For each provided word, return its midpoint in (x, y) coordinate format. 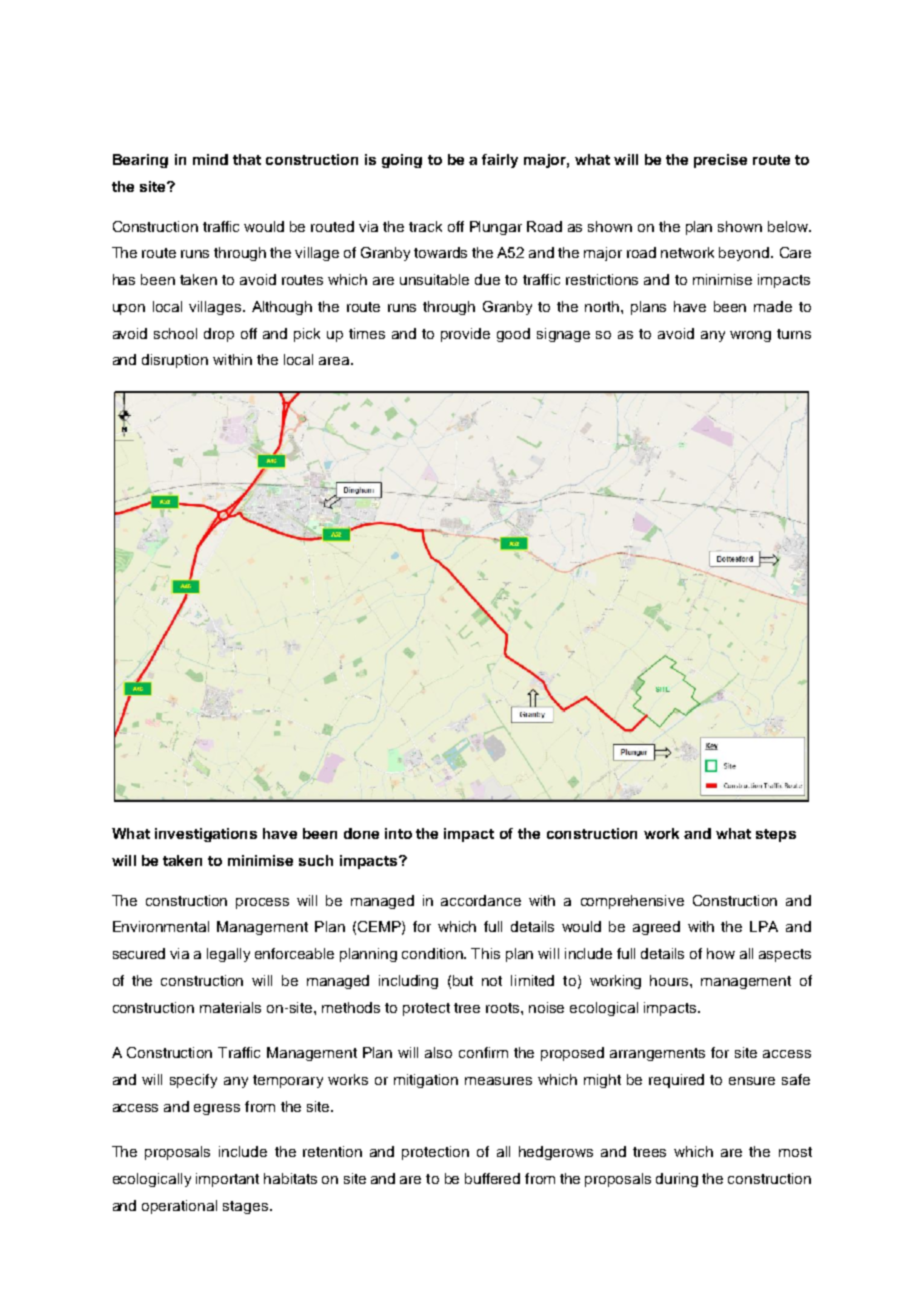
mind (210, 159)
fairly (500, 161)
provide (465, 335)
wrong (750, 336)
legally (228, 955)
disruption (175, 361)
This (485, 953)
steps (776, 835)
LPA (764, 926)
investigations (206, 835)
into (398, 833)
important (227, 1180)
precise (720, 161)
